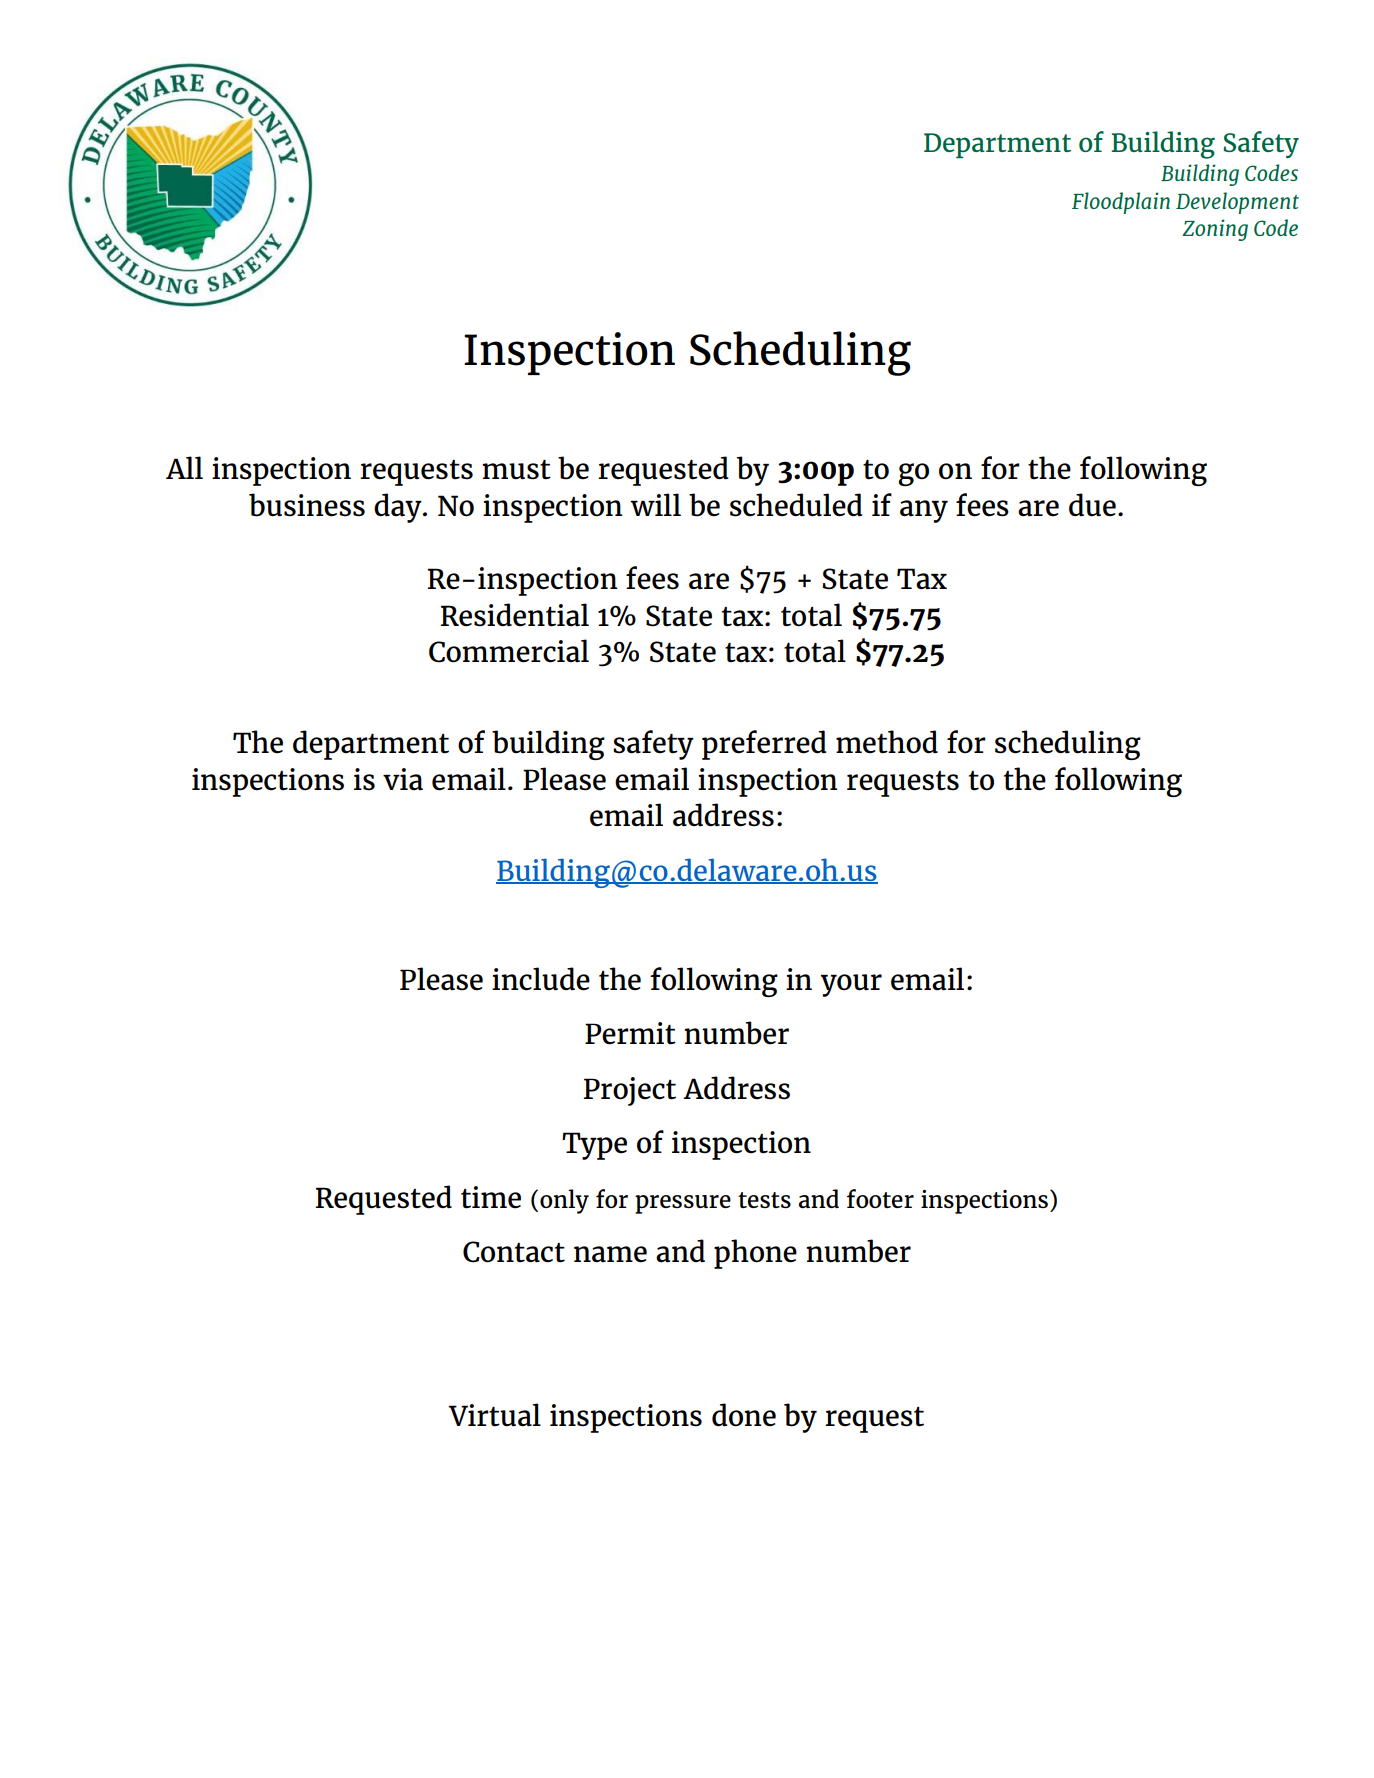 The width and height of the document is (1374, 1778). I want to click on All, so click(184, 467).
